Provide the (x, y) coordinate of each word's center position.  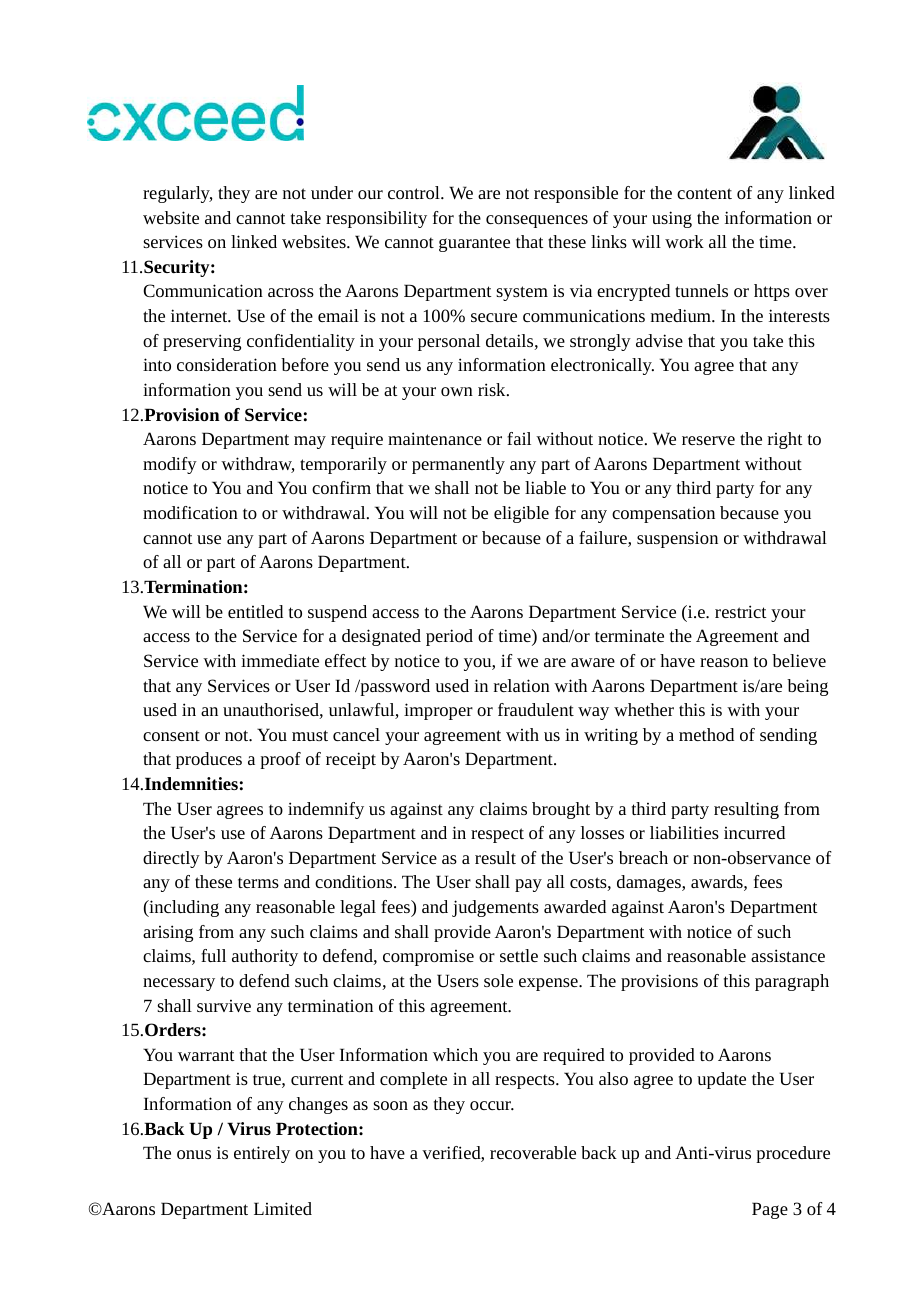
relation (522, 685)
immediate (280, 660)
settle (519, 955)
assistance (788, 955)
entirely (262, 1154)
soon (390, 1105)
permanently (458, 465)
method (706, 734)
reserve (708, 440)
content (704, 193)
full (213, 955)
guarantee (474, 244)
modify (170, 465)
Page (770, 1210)
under (332, 192)
